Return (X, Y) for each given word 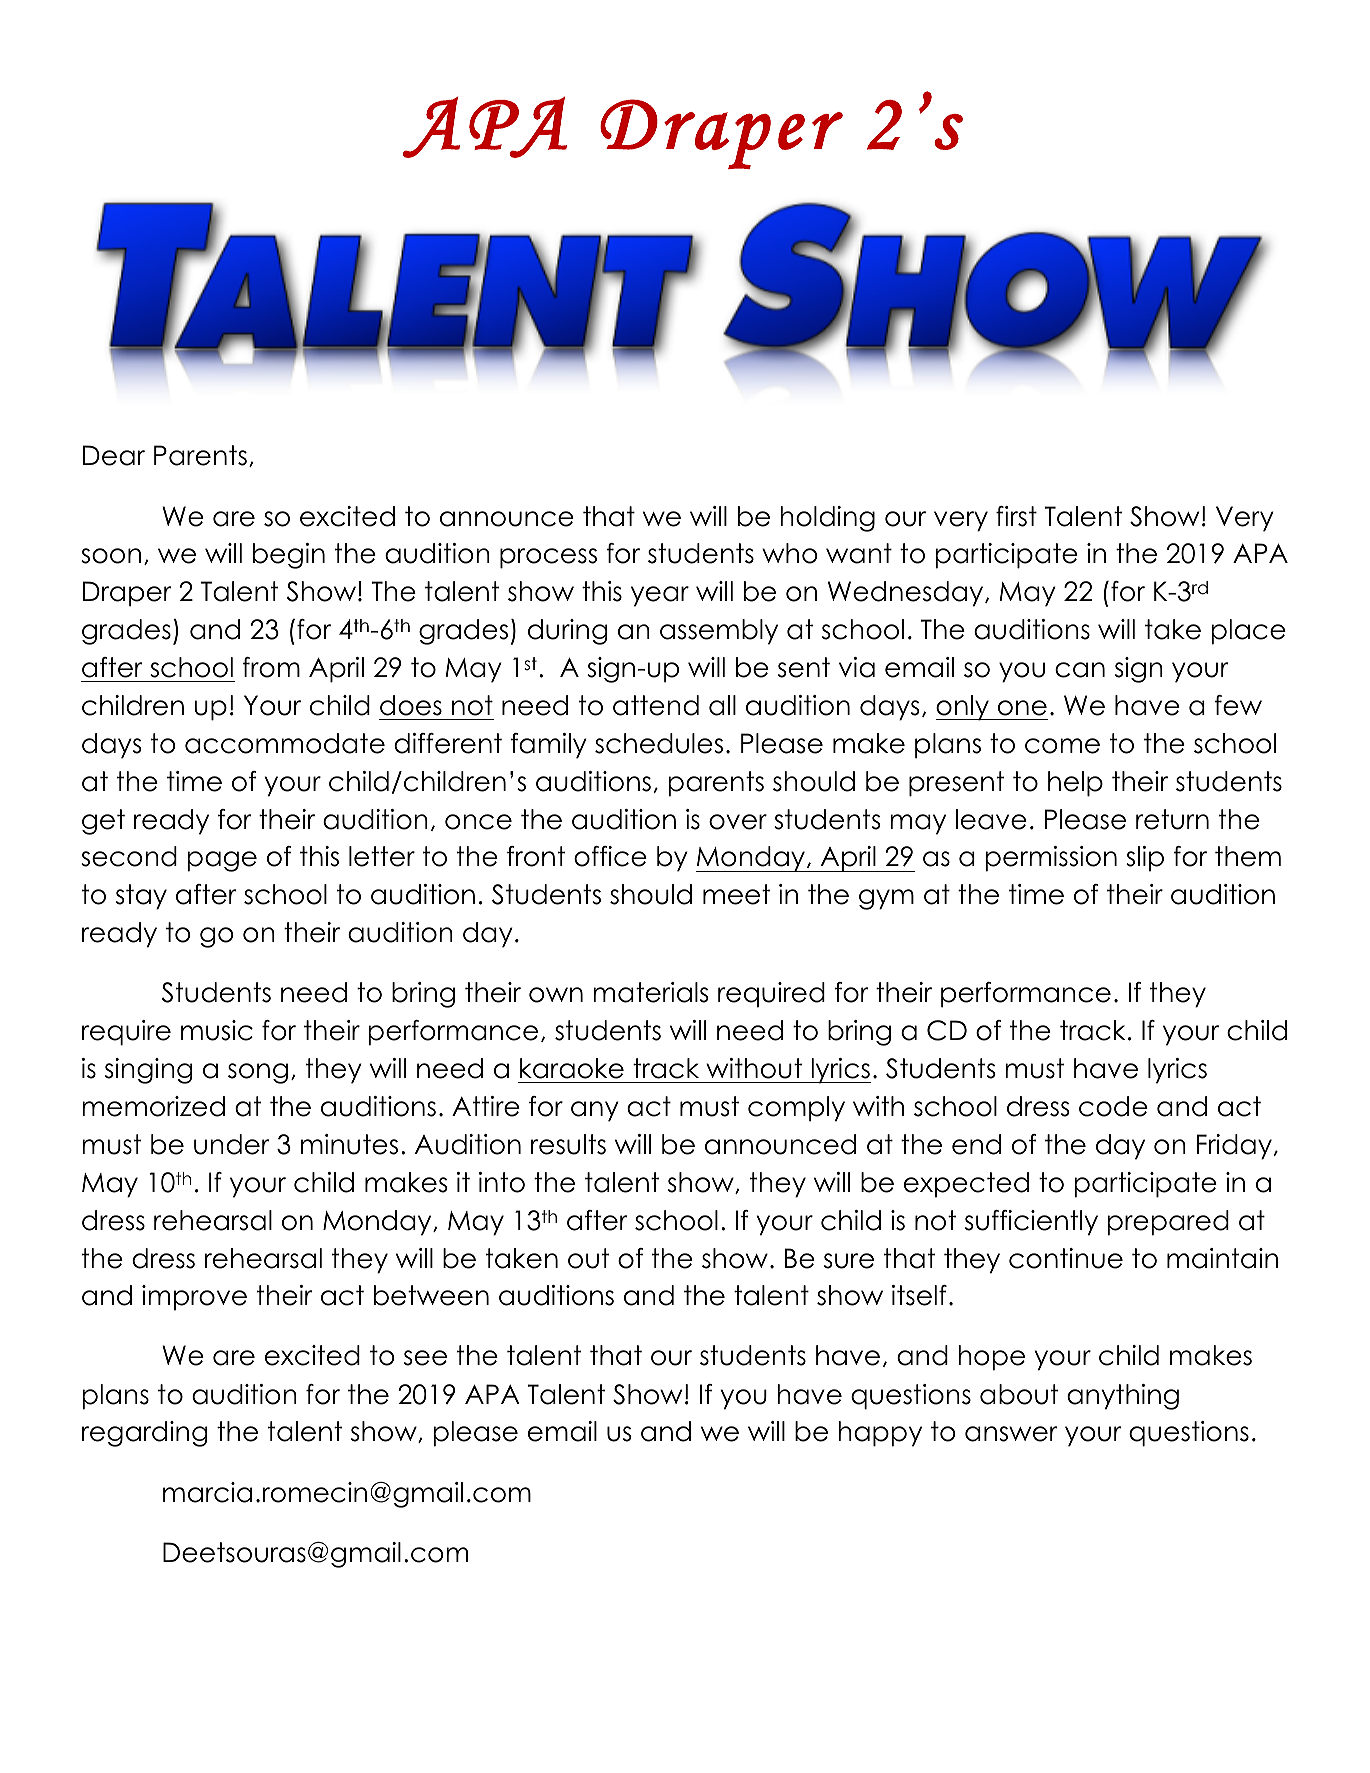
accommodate (285, 743)
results (568, 1144)
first (1016, 516)
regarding (144, 1434)
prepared (1168, 1223)
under (231, 1144)
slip (1145, 859)
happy (880, 1434)
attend (656, 705)
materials (651, 992)
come (1062, 746)
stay (141, 897)
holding (827, 519)
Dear (114, 455)
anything (1123, 1397)
